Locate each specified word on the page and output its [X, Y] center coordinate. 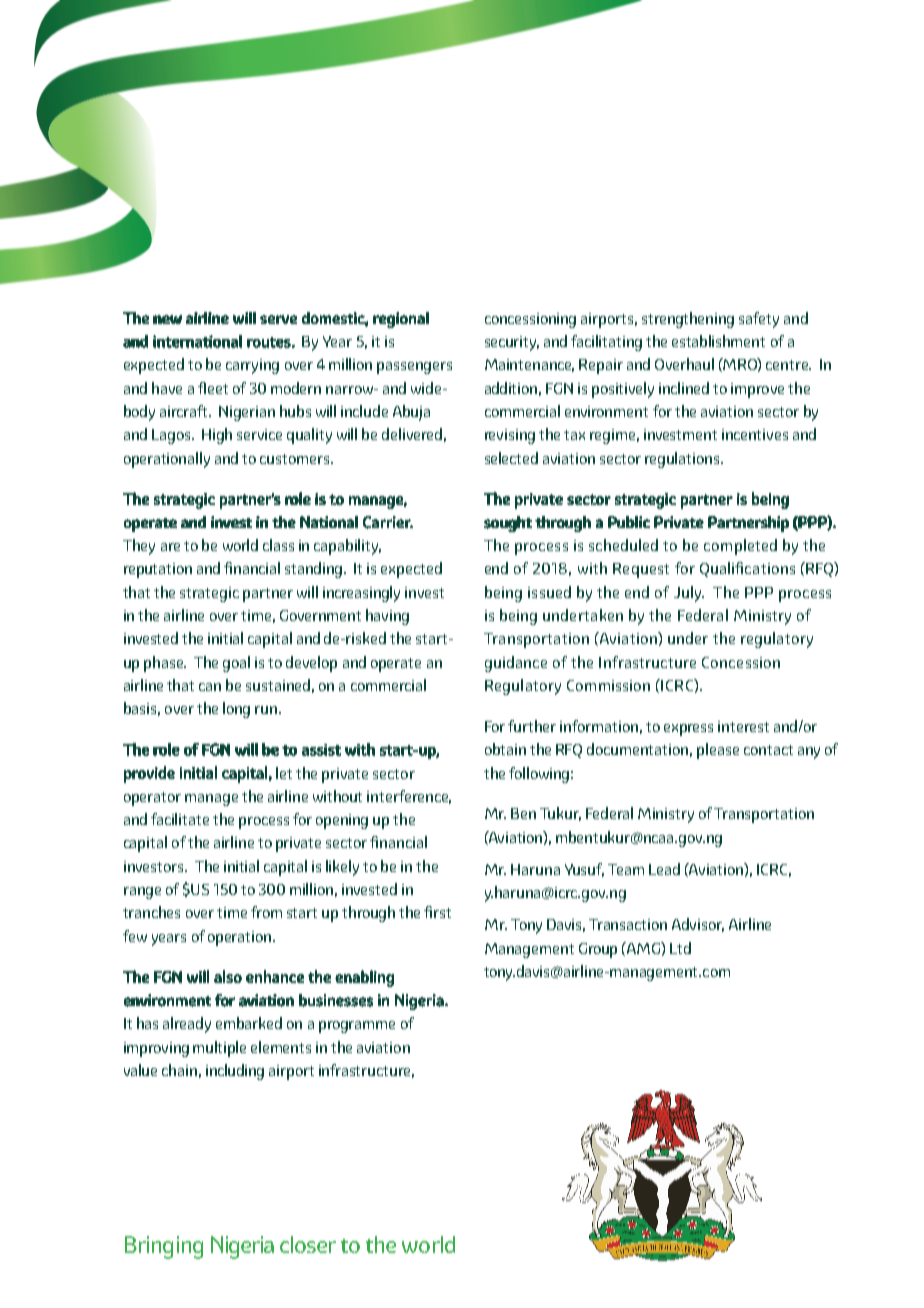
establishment [718, 341]
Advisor [698, 925]
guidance [516, 664]
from [266, 912]
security [512, 343]
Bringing [164, 1247]
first [437, 912]
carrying [252, 366]
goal [236, 664]
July [689, 594]
